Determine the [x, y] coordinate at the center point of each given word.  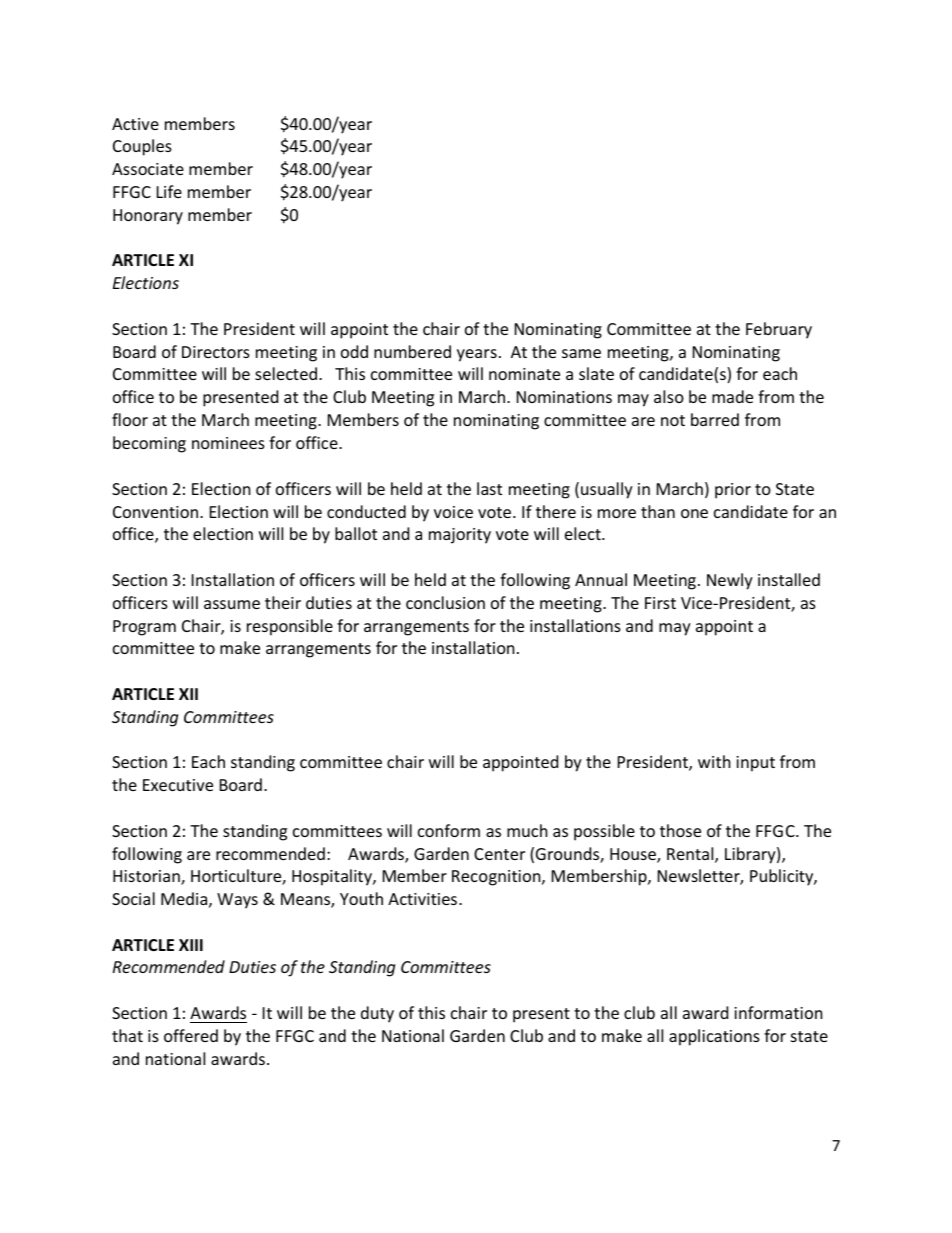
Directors [216, 352]
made [732, 396]
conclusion [445, 602]
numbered [412, 351]
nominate [524, 374]
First [660, 603]
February [779, 330]
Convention [157, 512]
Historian [147, 877]
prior [733, 491]
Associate [148, 169]
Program [144, 628]
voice [453, 512]
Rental [691, 855]
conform [449, 830]
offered [191, 1035]
